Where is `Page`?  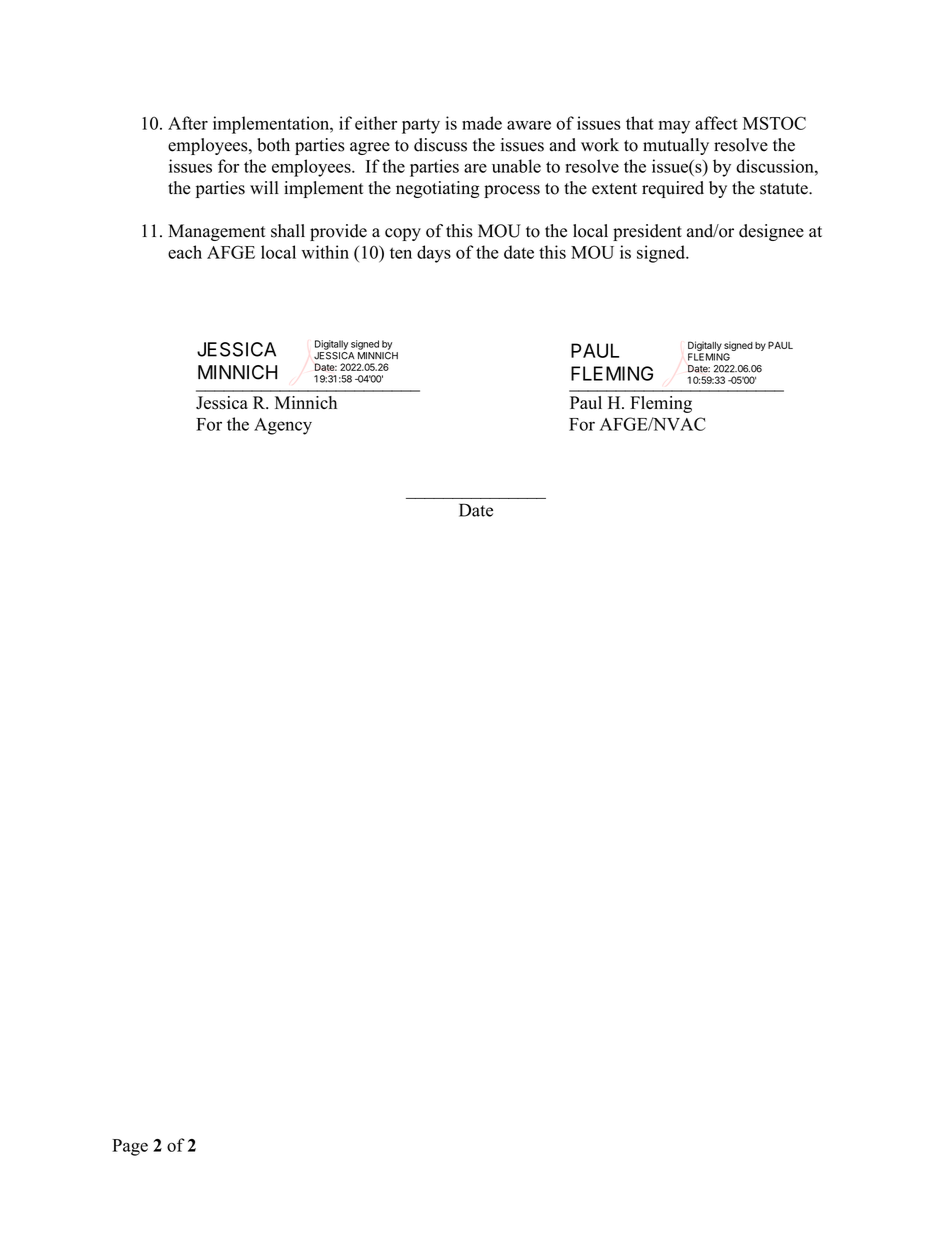
Page is located at coordinates (130, 1147).
